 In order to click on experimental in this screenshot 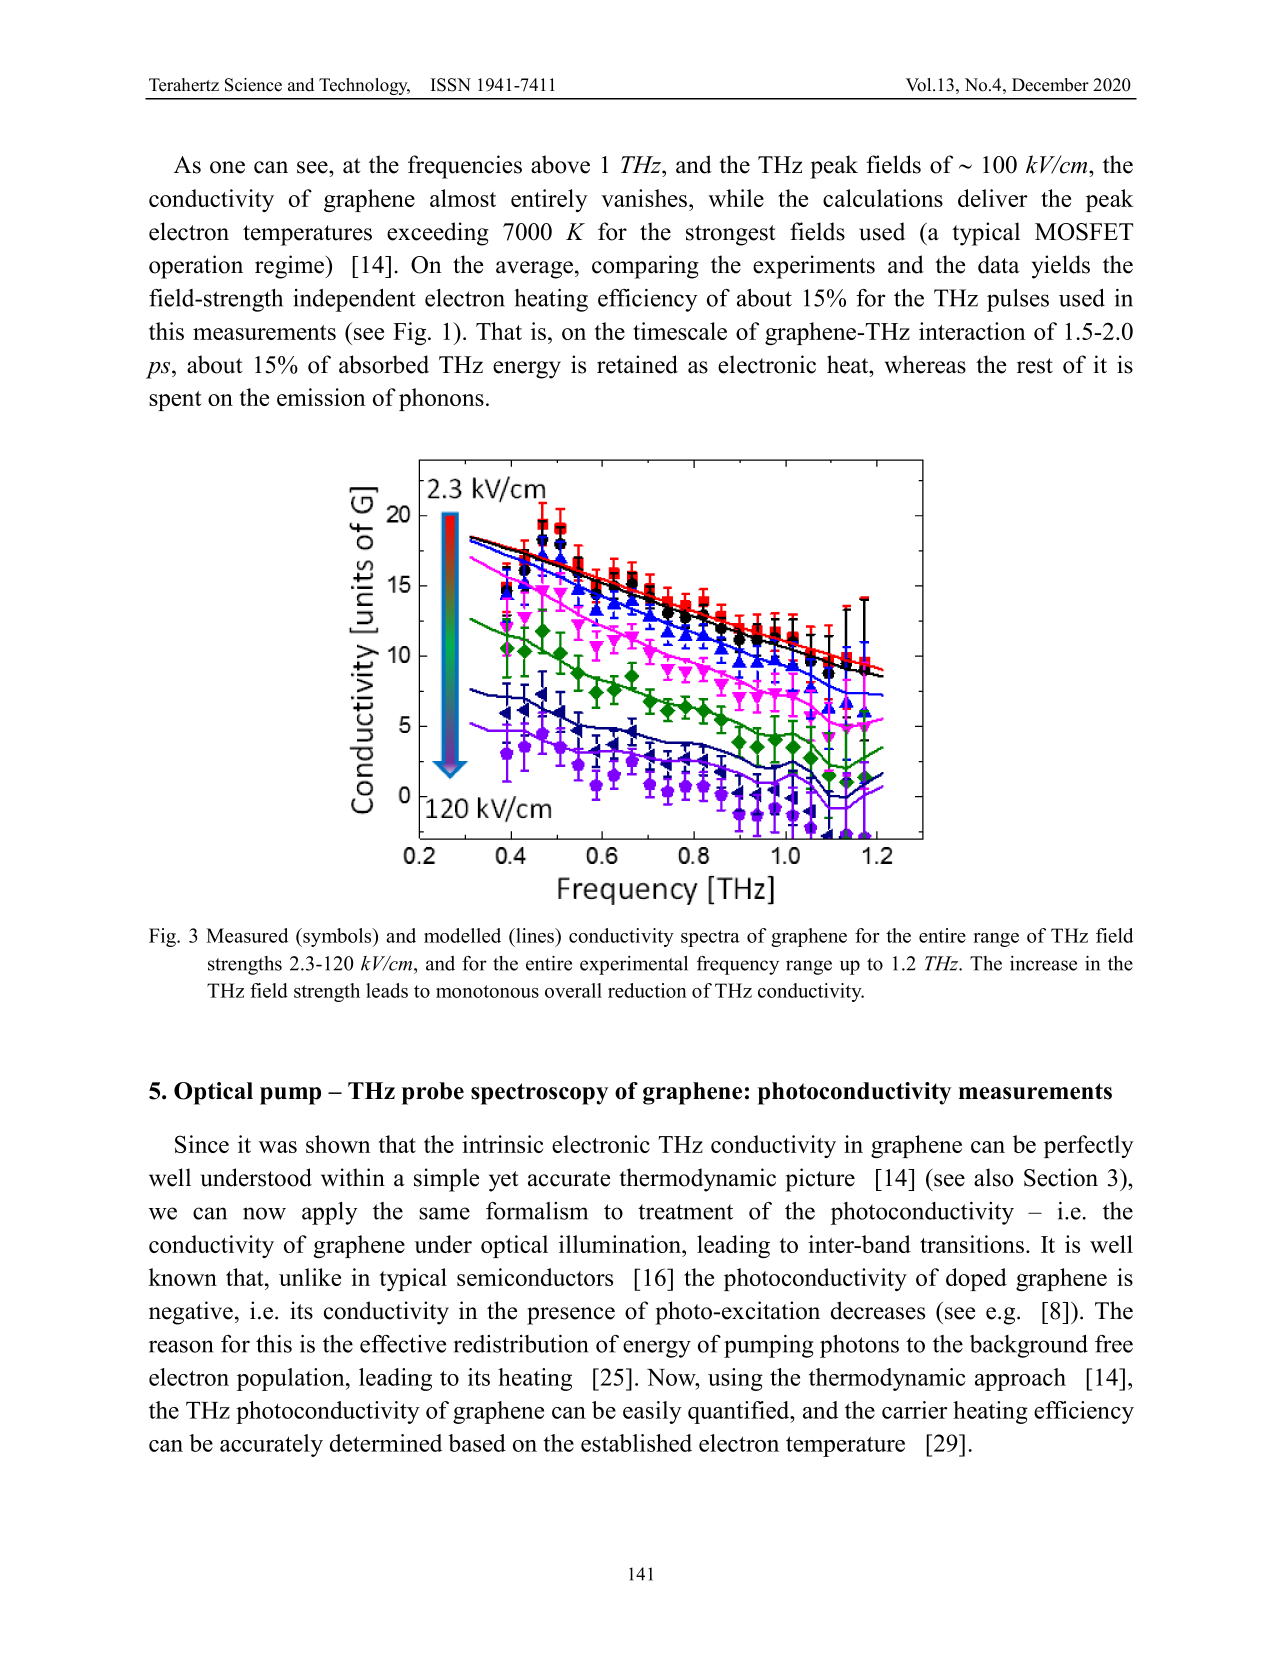, I will do `click(634, 965)`.
